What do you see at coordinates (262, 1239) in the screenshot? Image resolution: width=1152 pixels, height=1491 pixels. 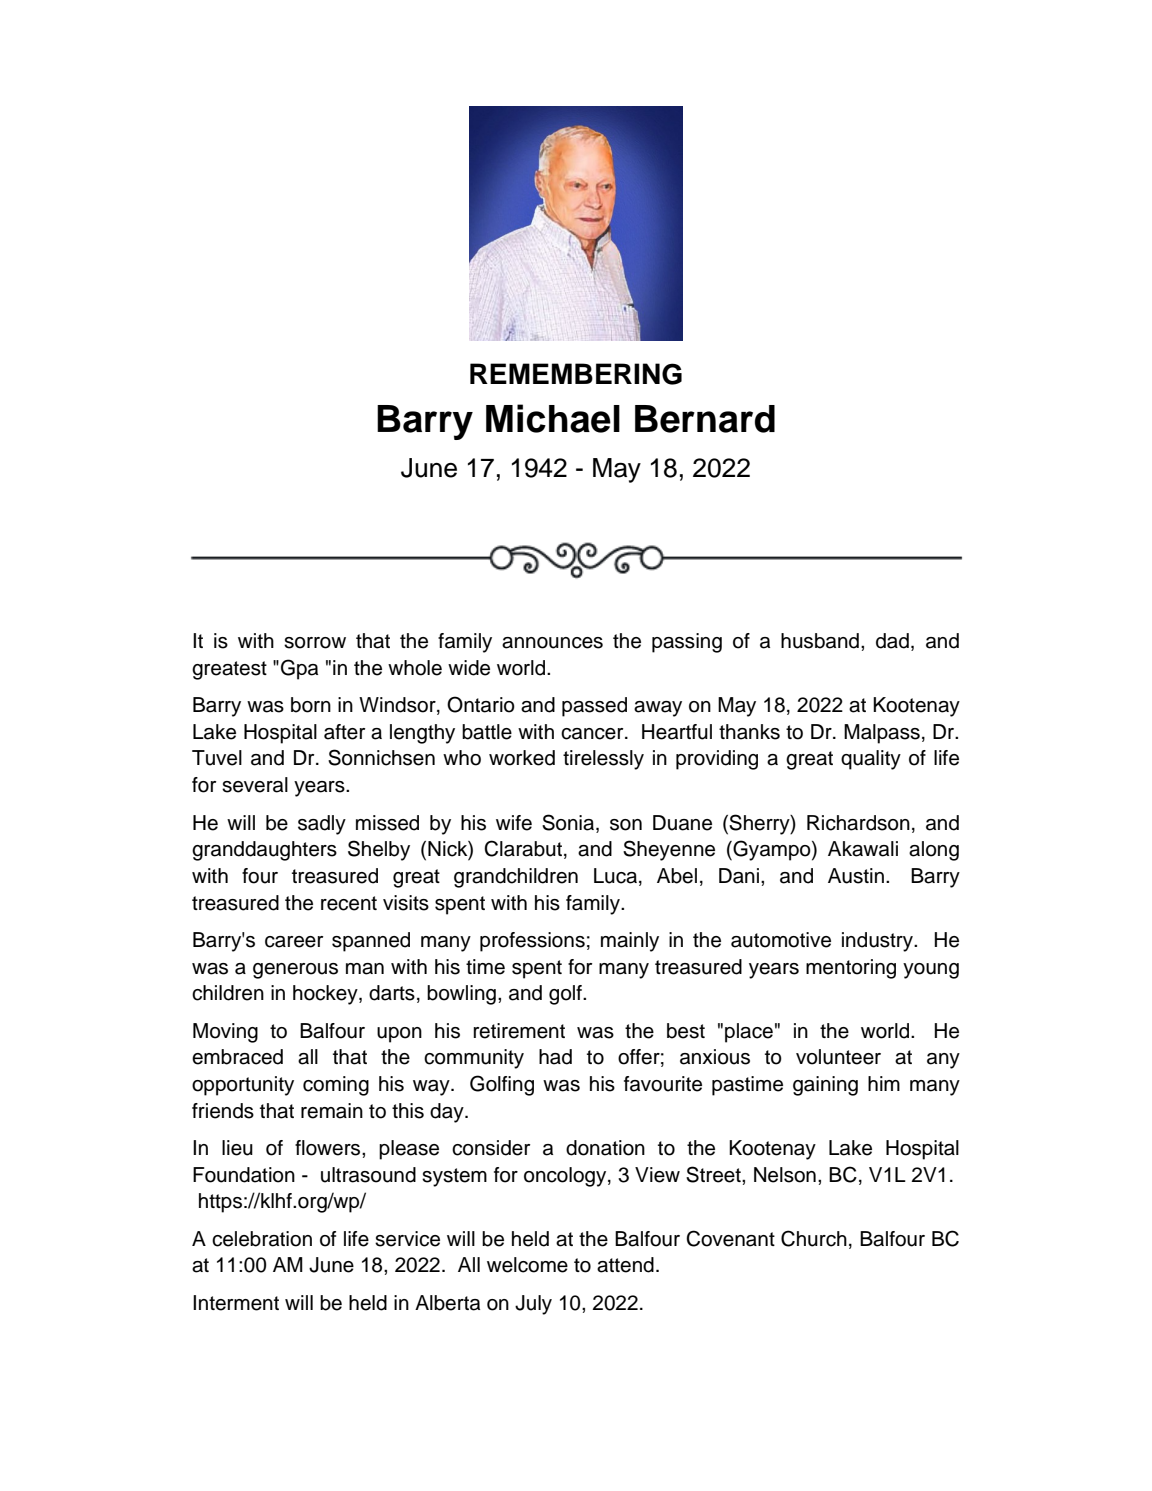 I see `celebration` at bounding box center [262, 1239].
